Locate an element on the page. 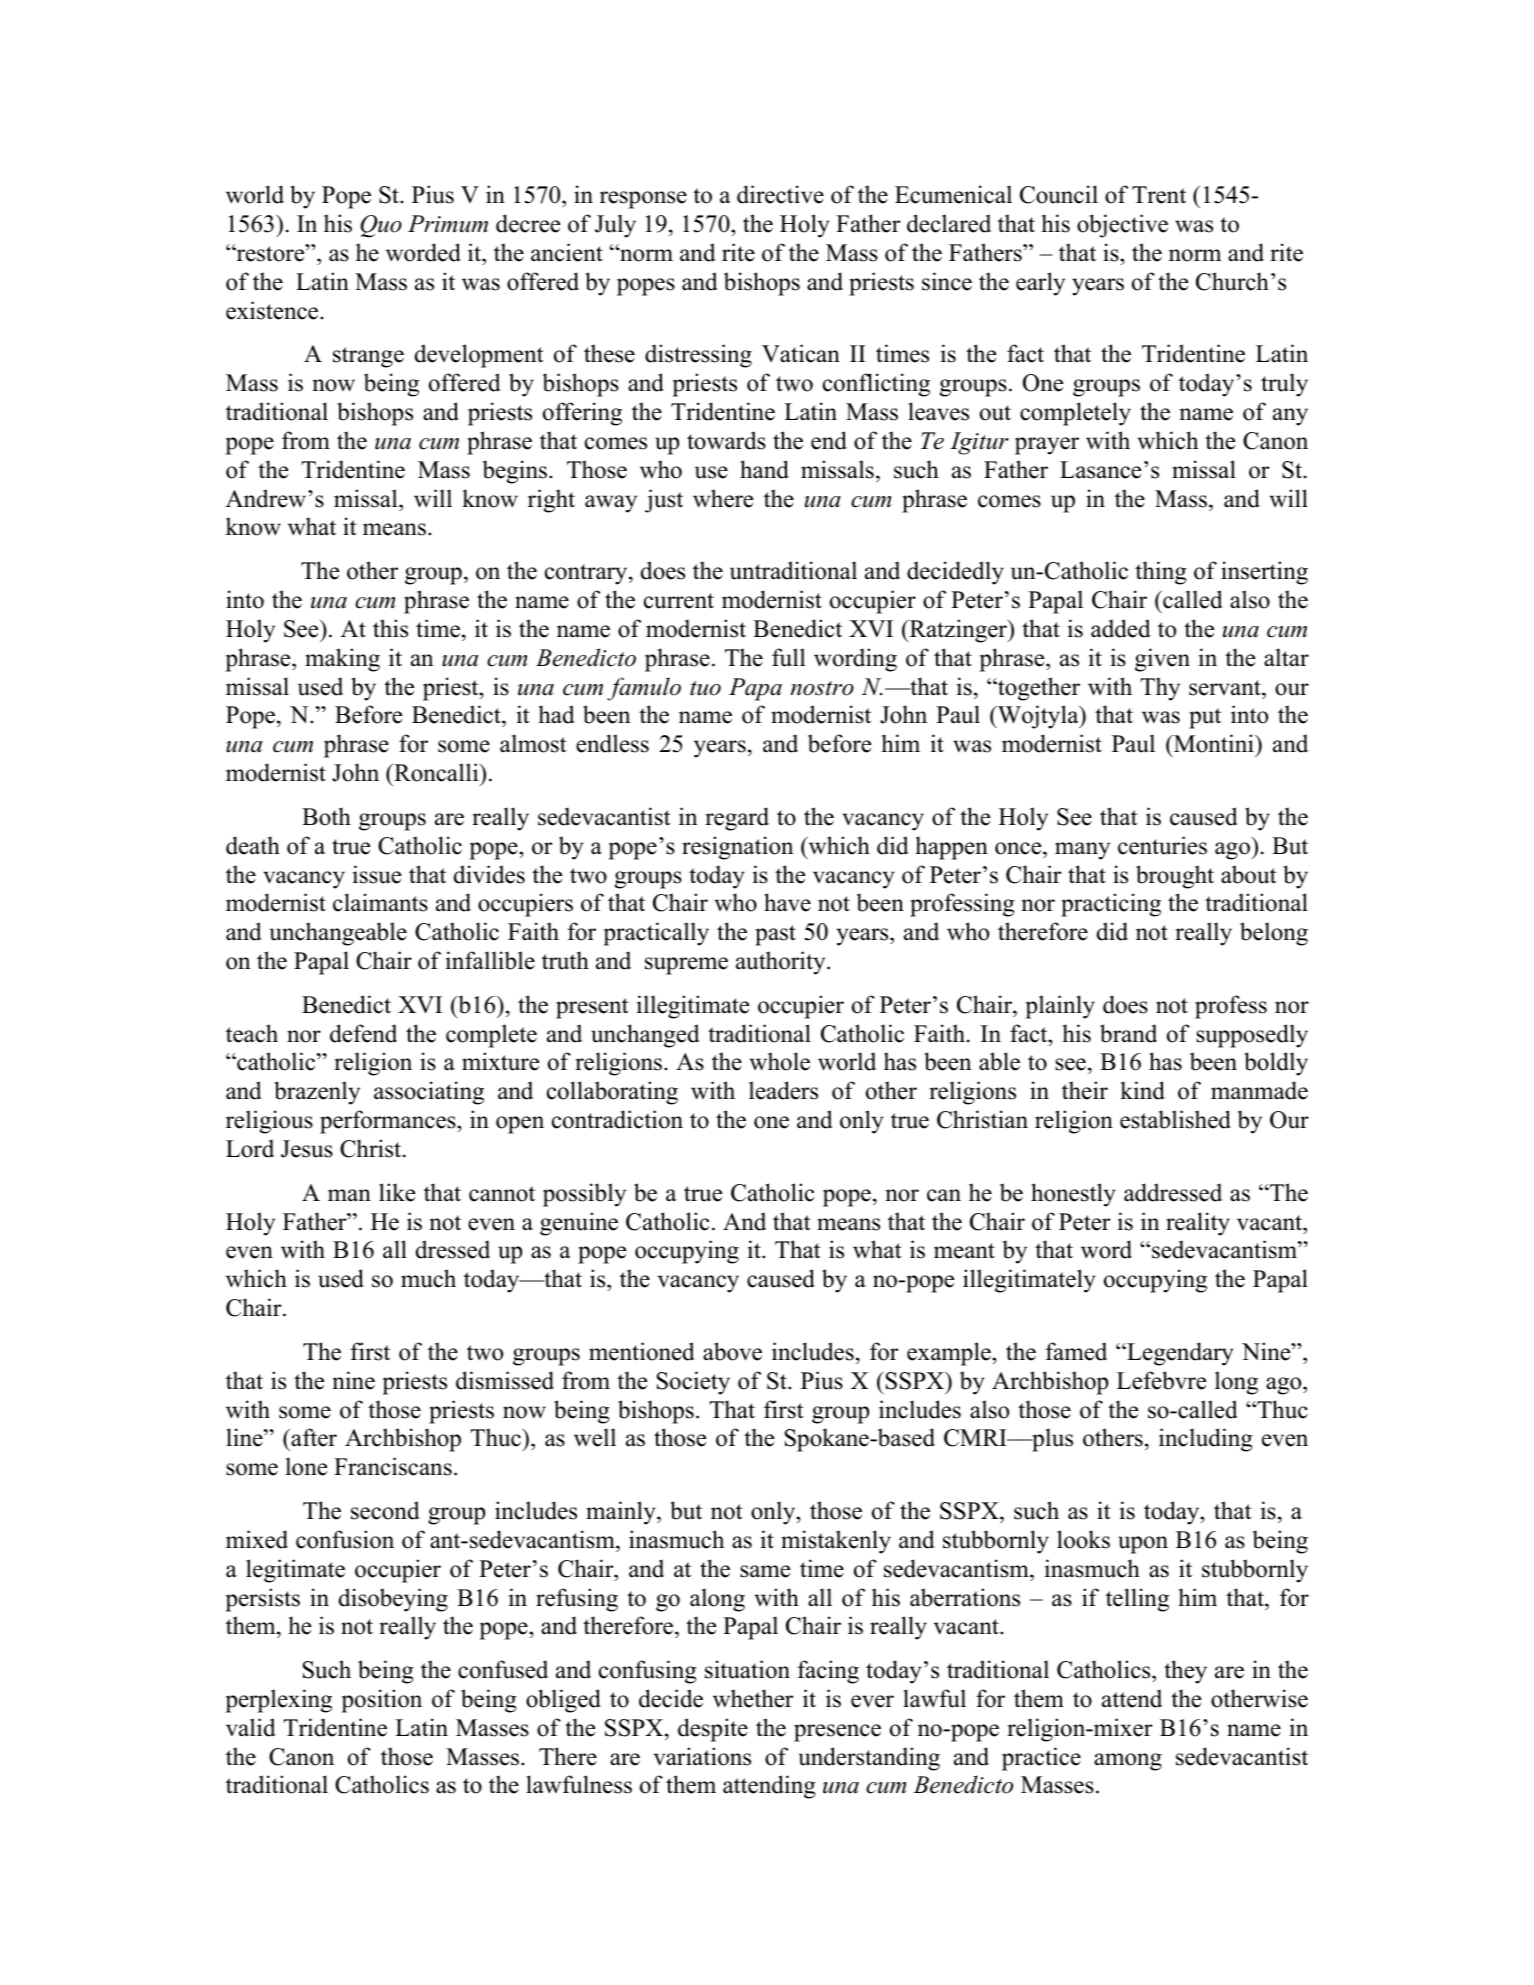 Image resolution: width=1534 pixels, height=1985 pixels. whether is located at coordinates (753, 1698).
